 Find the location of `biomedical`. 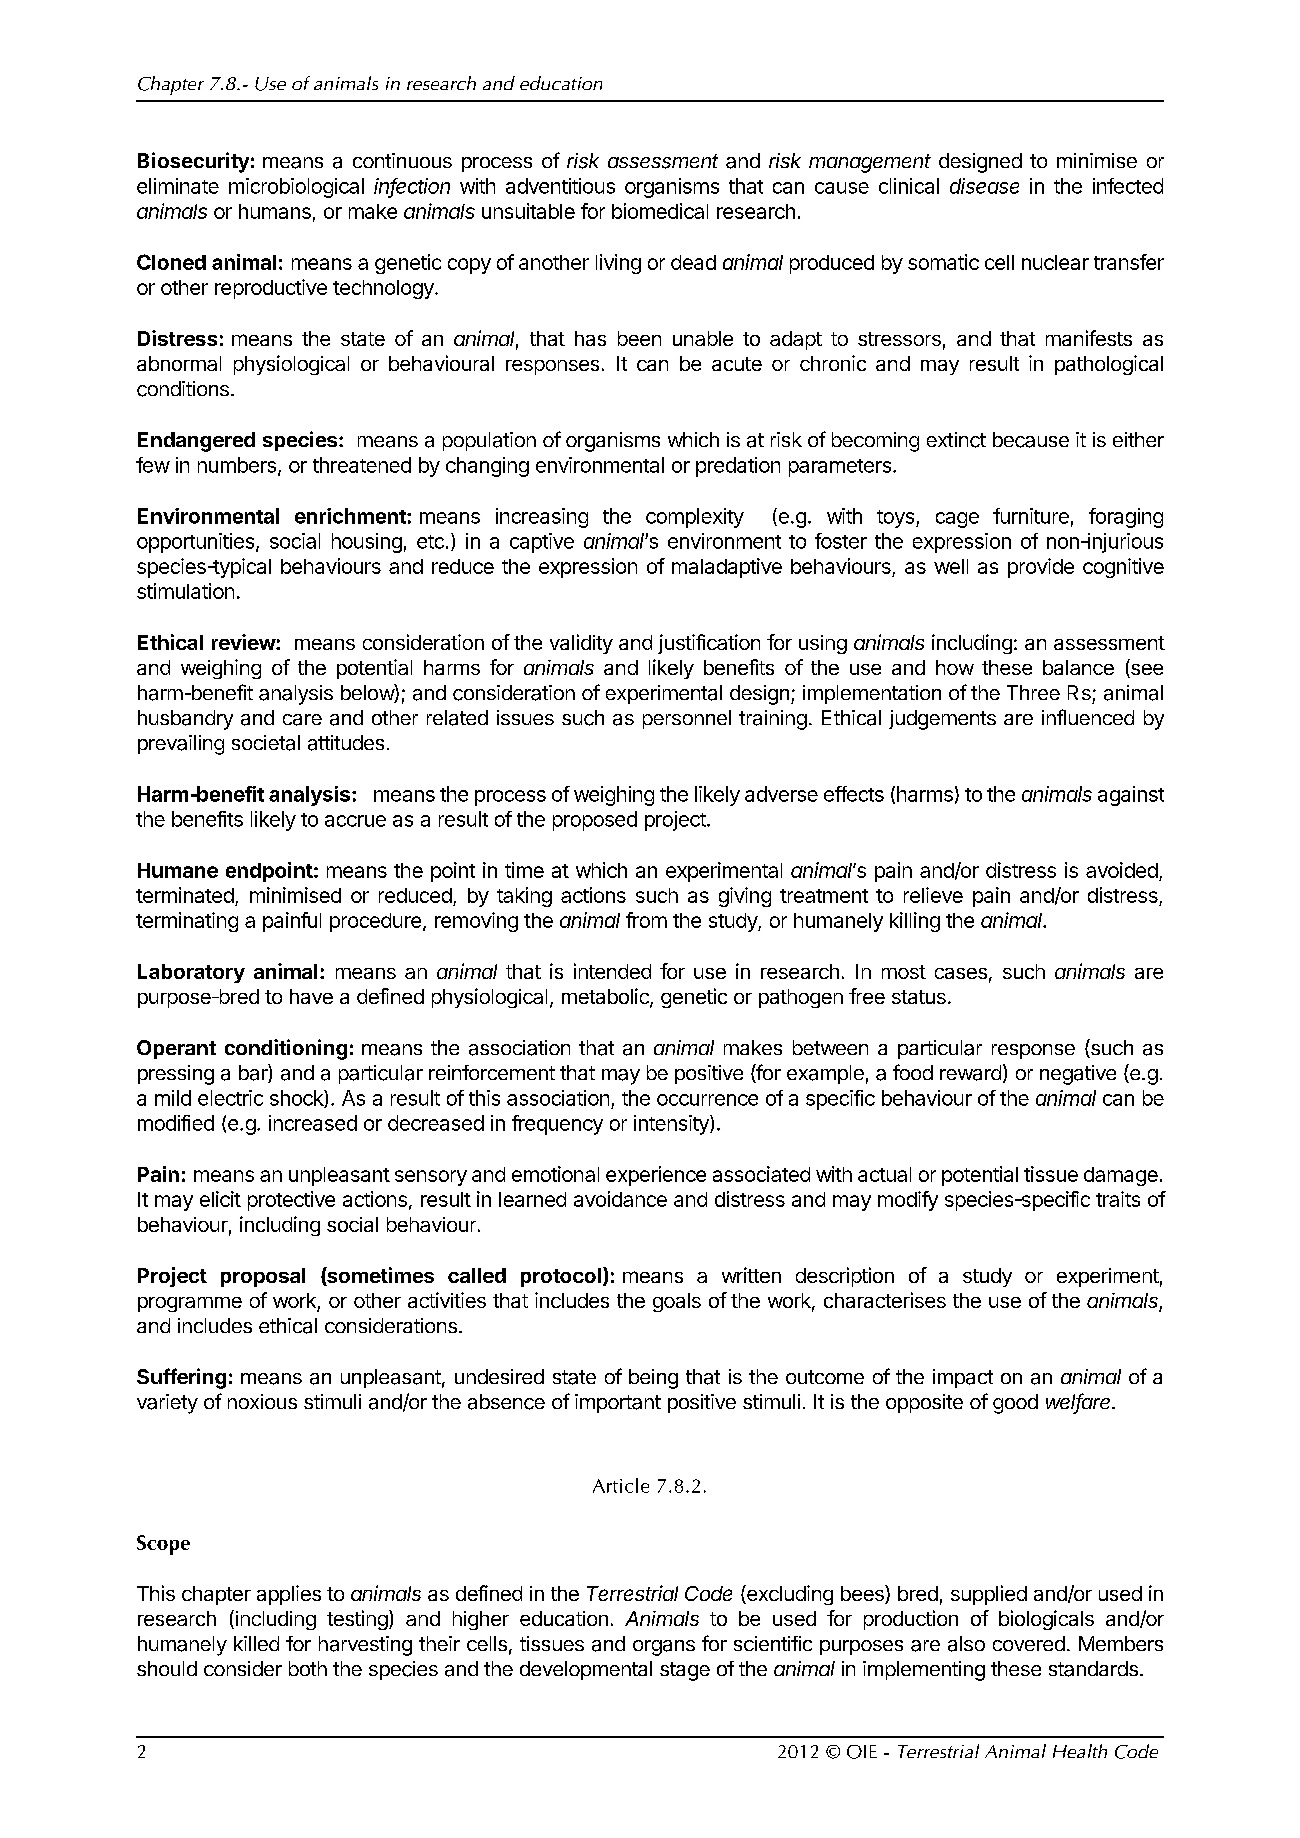

biomedical is located at coordinates (660, 211).
